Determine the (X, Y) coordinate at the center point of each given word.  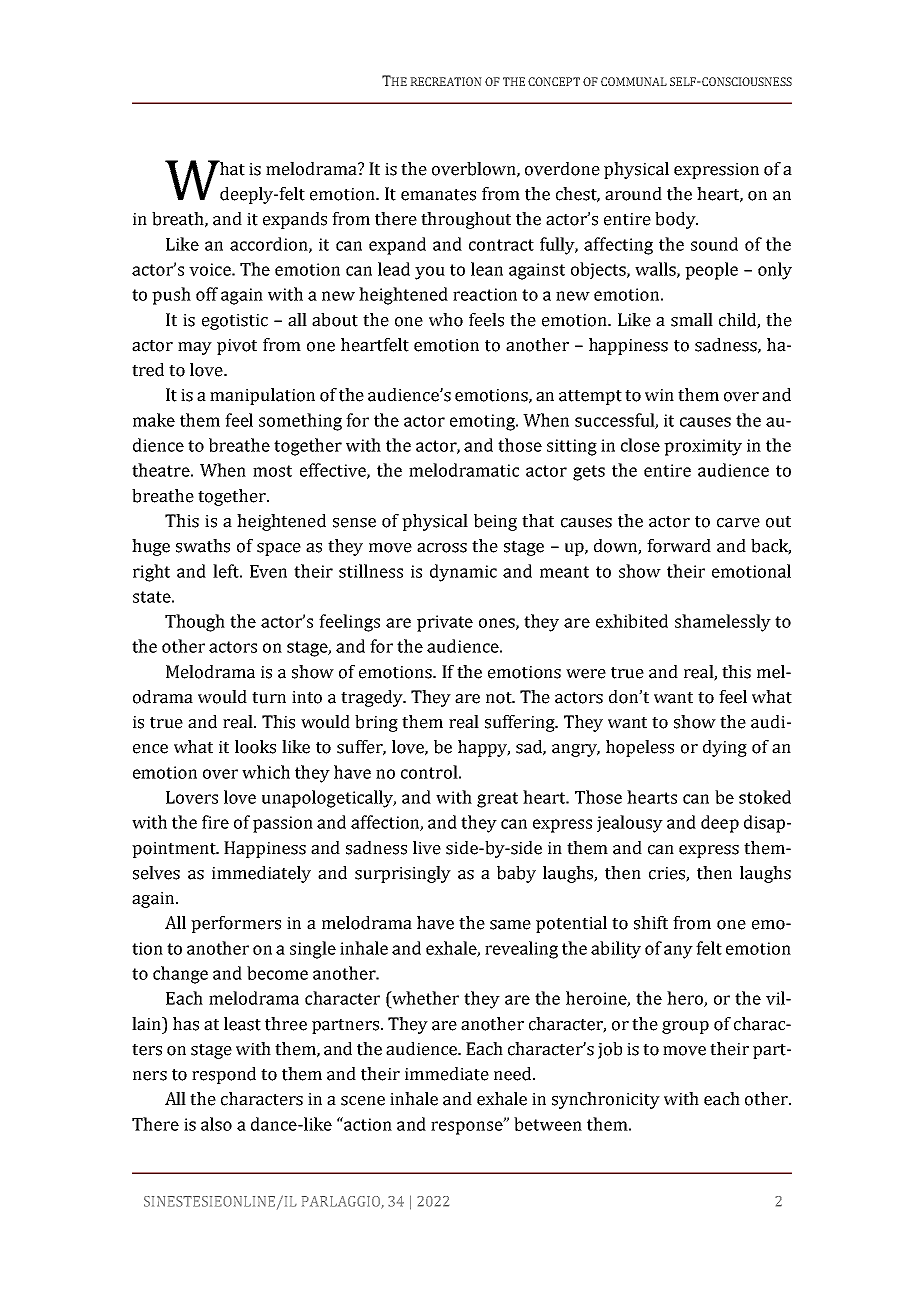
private (445, 623)
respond (224, 1075)
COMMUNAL (634, 81)
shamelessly (723, 623)
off (207, 294)
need (514, 1074)
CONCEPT (554, 81)
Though (195, 623)
